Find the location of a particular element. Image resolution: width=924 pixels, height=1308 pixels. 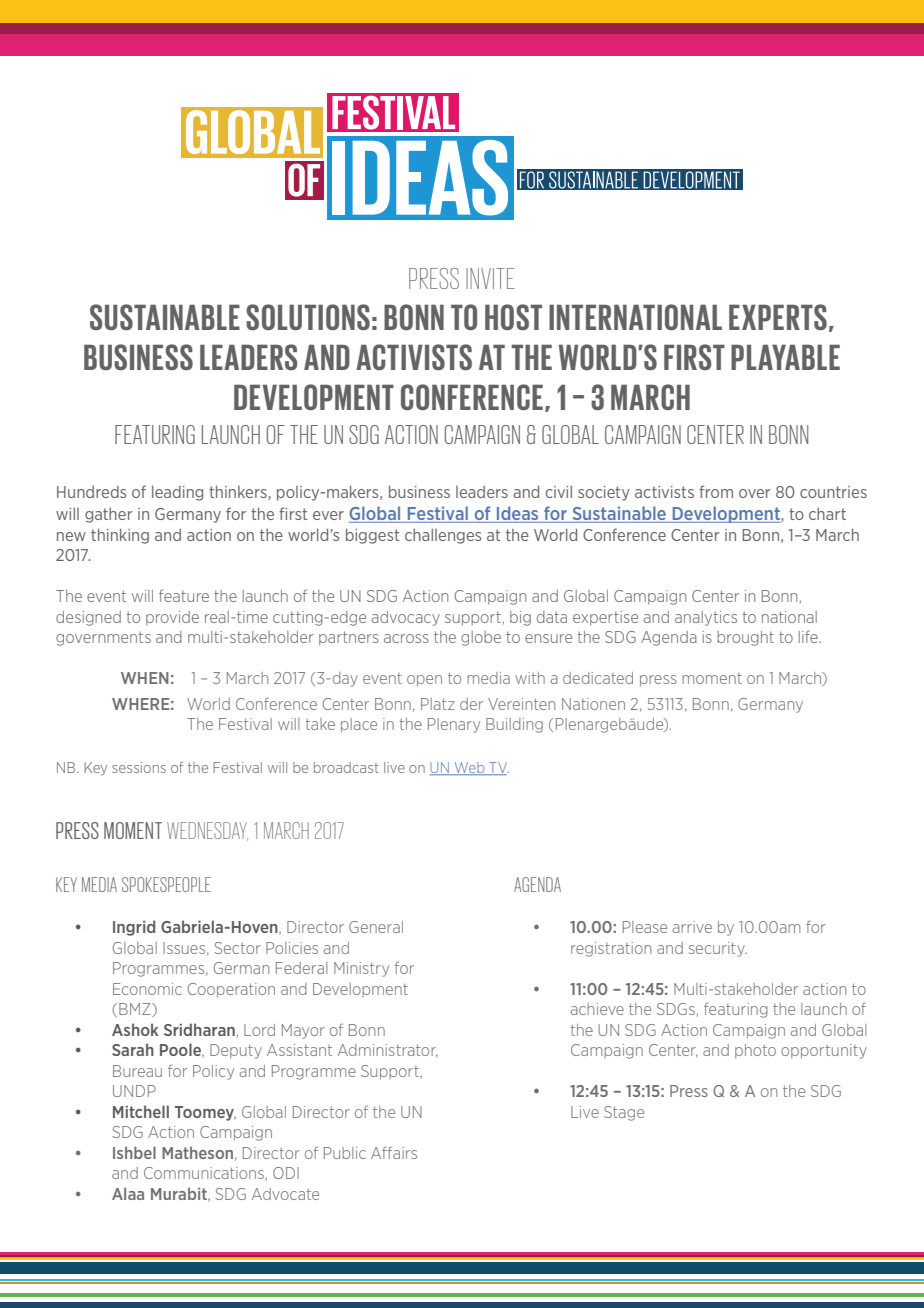

Stage is located at coordinates (624, 1113).
